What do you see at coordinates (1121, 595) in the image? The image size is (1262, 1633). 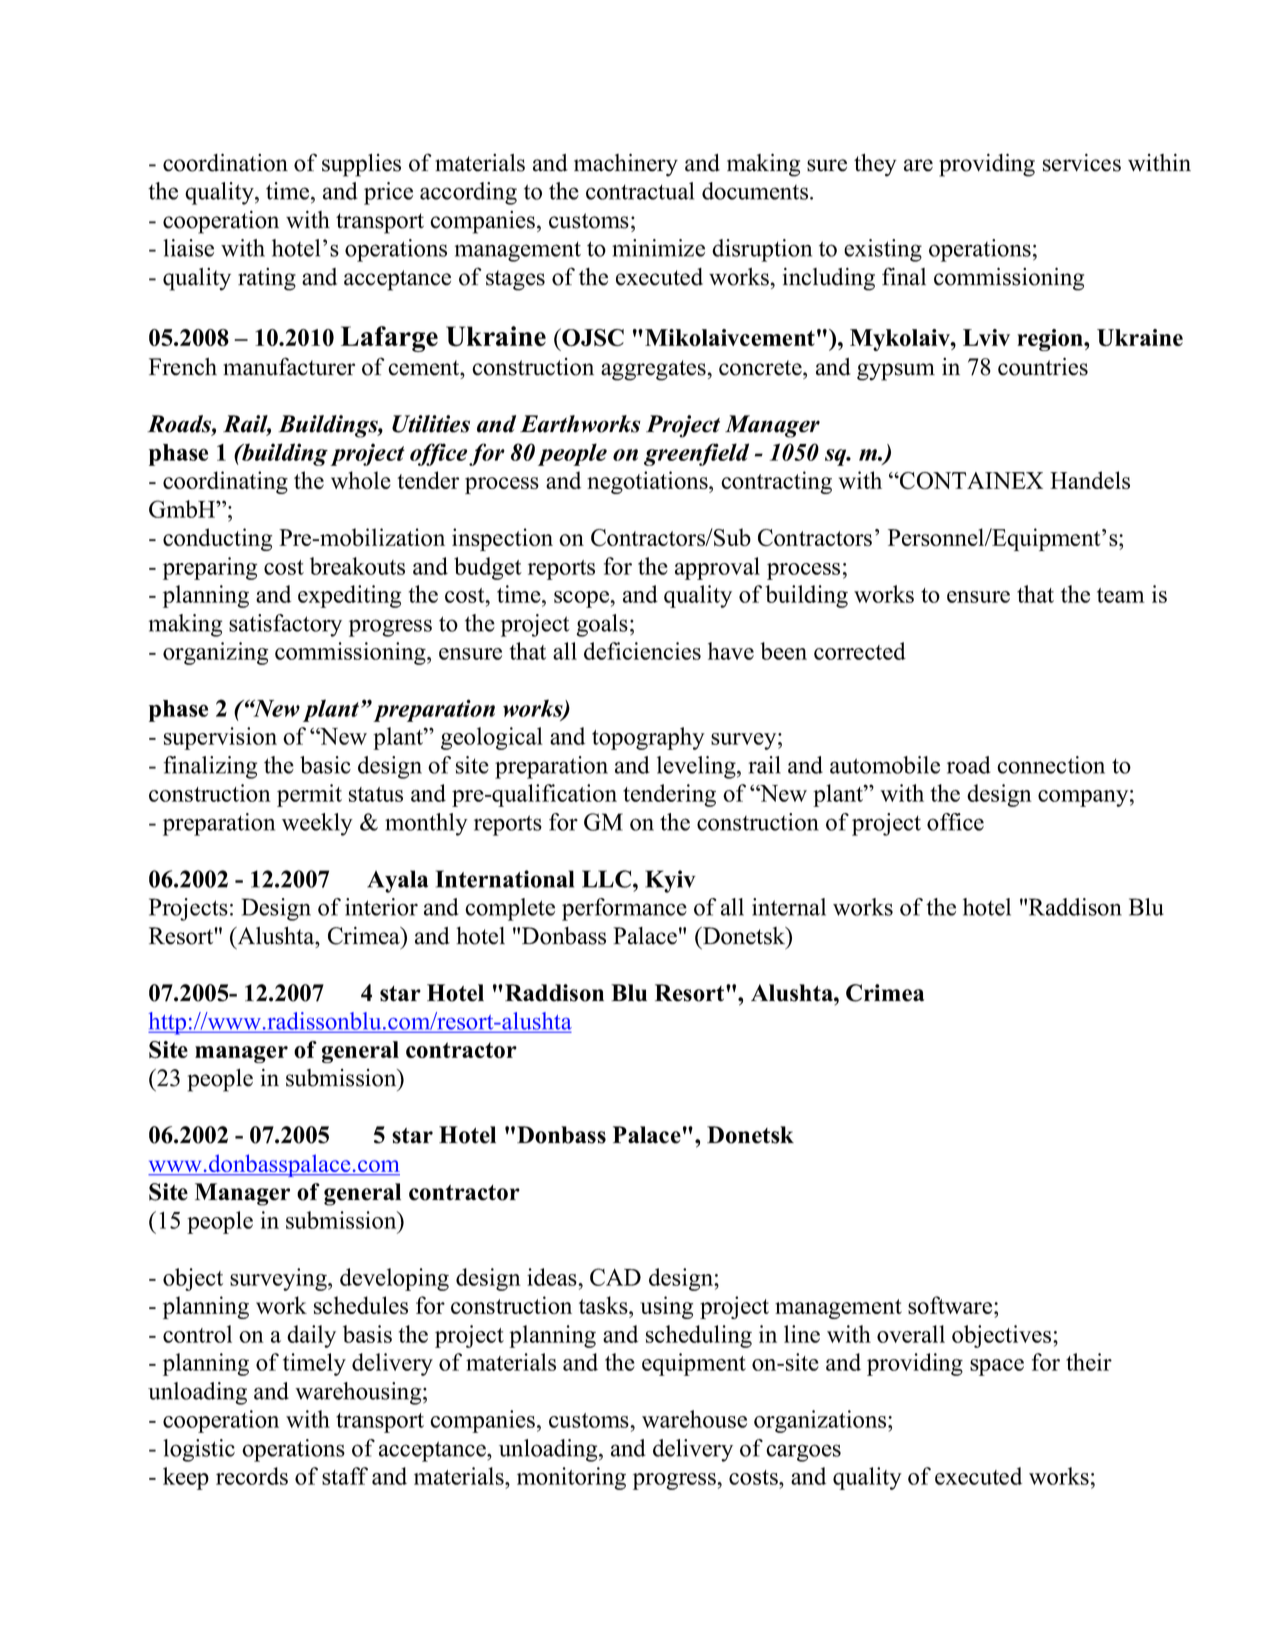 I see `team` at bounding box center [1121, 595].
